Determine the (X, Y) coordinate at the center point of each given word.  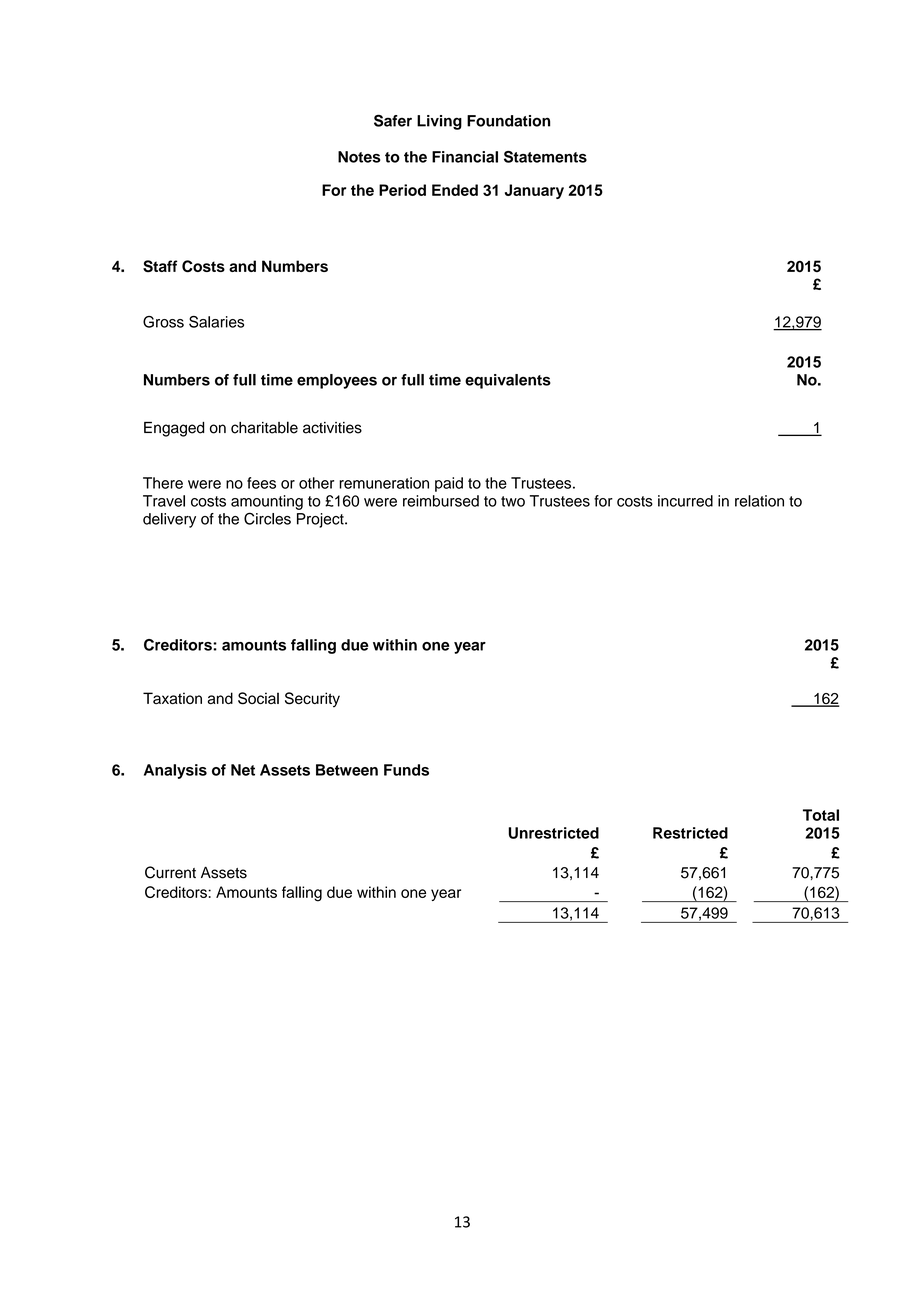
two (513, 501)
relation (759, 501)
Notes (359, 157)
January (534, 191)
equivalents (508, 381)
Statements (545, 157)
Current (170, 872)
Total (821, 815)
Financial (465, 157)
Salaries (216, 322)
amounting (267, 502)
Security (312, 700)
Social (258, 698)
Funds (406, 770)
